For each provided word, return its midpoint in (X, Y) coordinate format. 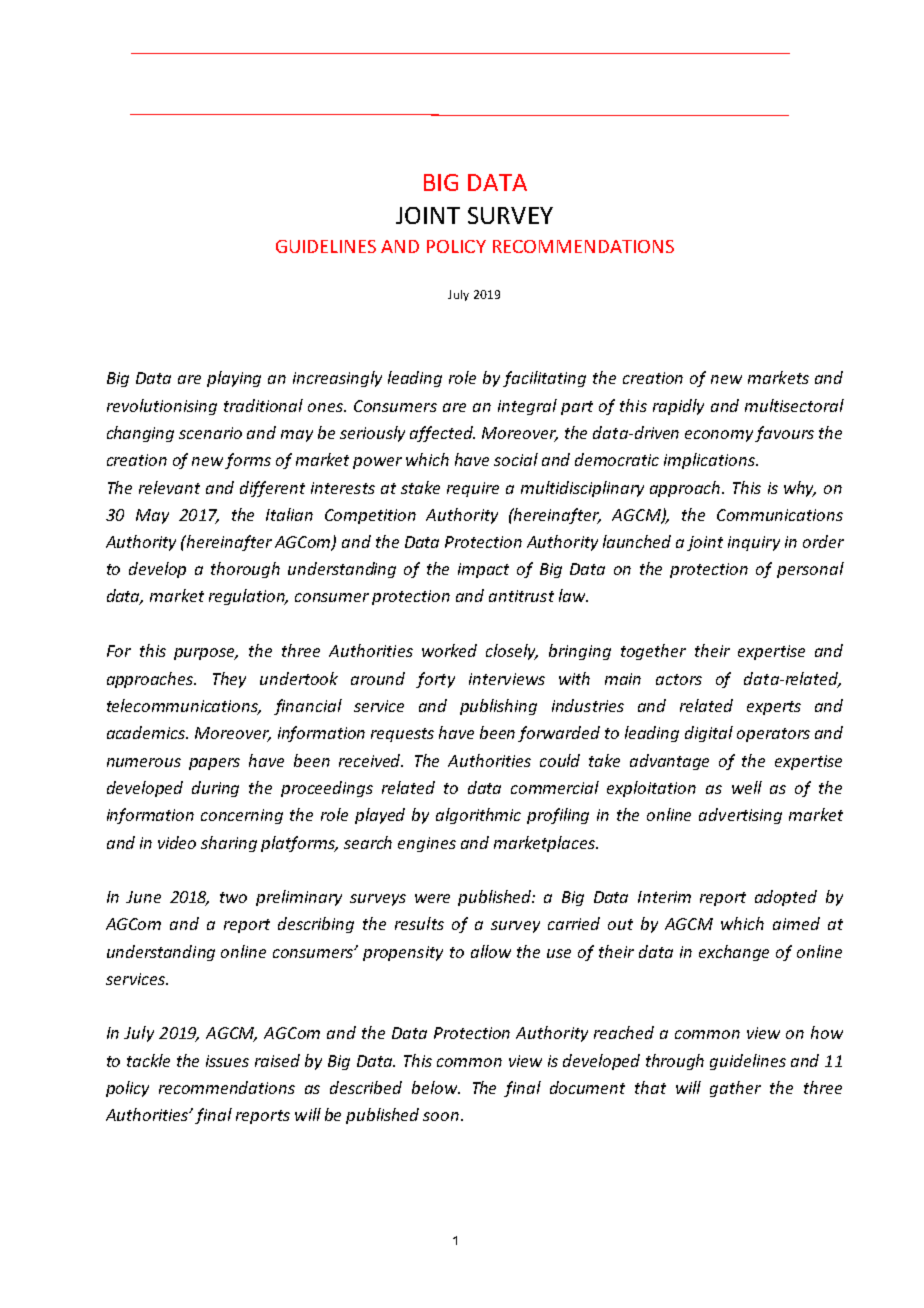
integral (527, 407)
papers (214, 764)
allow (491, 951)
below (436, 1087)
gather (735, 1089)
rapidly (678, 407)
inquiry (754, 543)
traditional (263, 405)
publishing (498, 707)
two (233, 897)
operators (773, 735)
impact (483, 570)
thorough (245, 570)
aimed (796, 923)
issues (227, 1061)
